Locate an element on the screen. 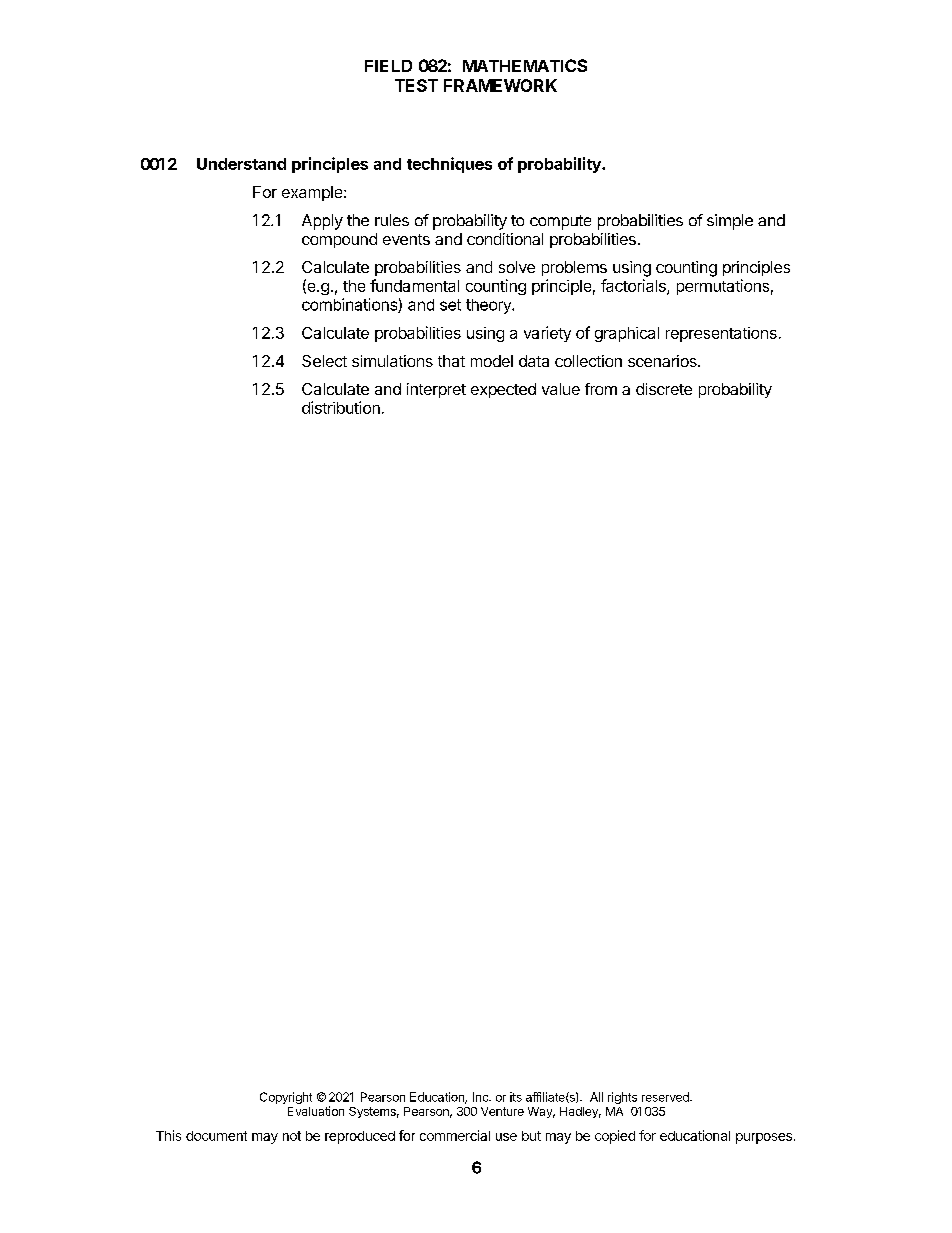 The width and height of the screenshot is (952, 1233). its is located at coordinates (516, 1097).
